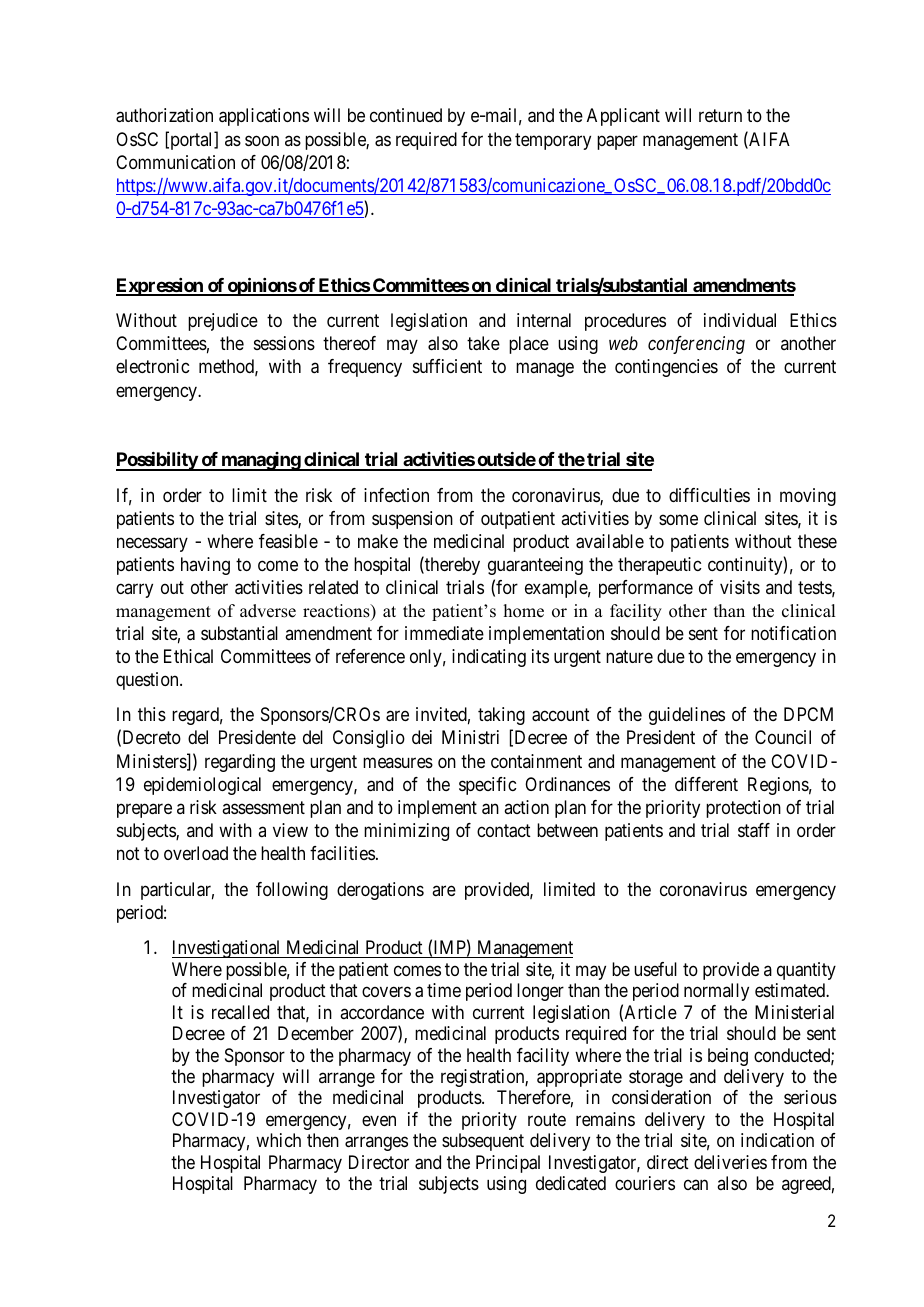  Describe the element at coordinates (720, 116) in the screenshot. I see `return` at that location.
